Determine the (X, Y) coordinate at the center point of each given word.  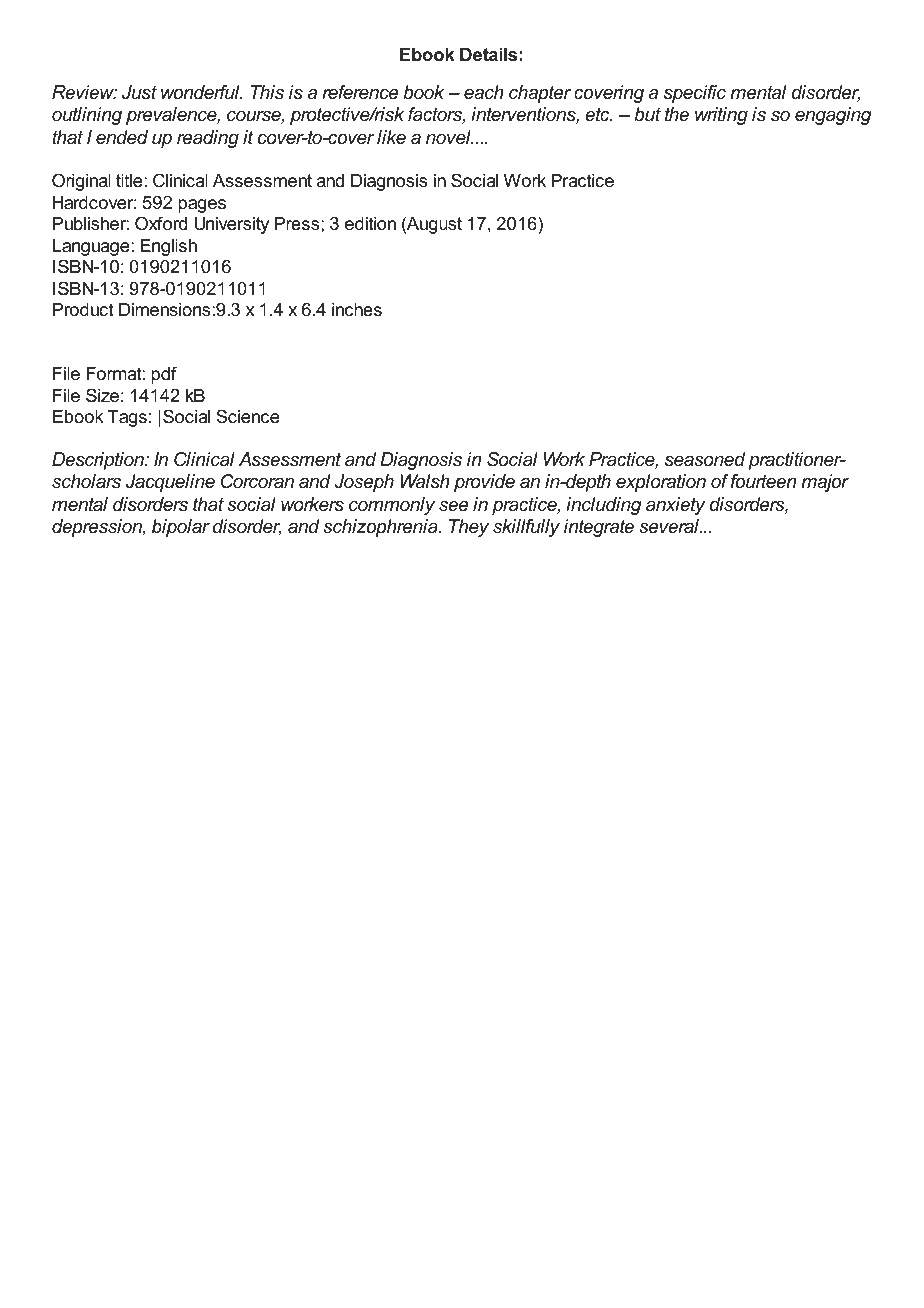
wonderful (201, 92)
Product (83, 309)
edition (370, 224)
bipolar (181, 528)
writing (721, 116)
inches (357, 309)
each (484, 92)
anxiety (676, 506)
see (453, 506)
